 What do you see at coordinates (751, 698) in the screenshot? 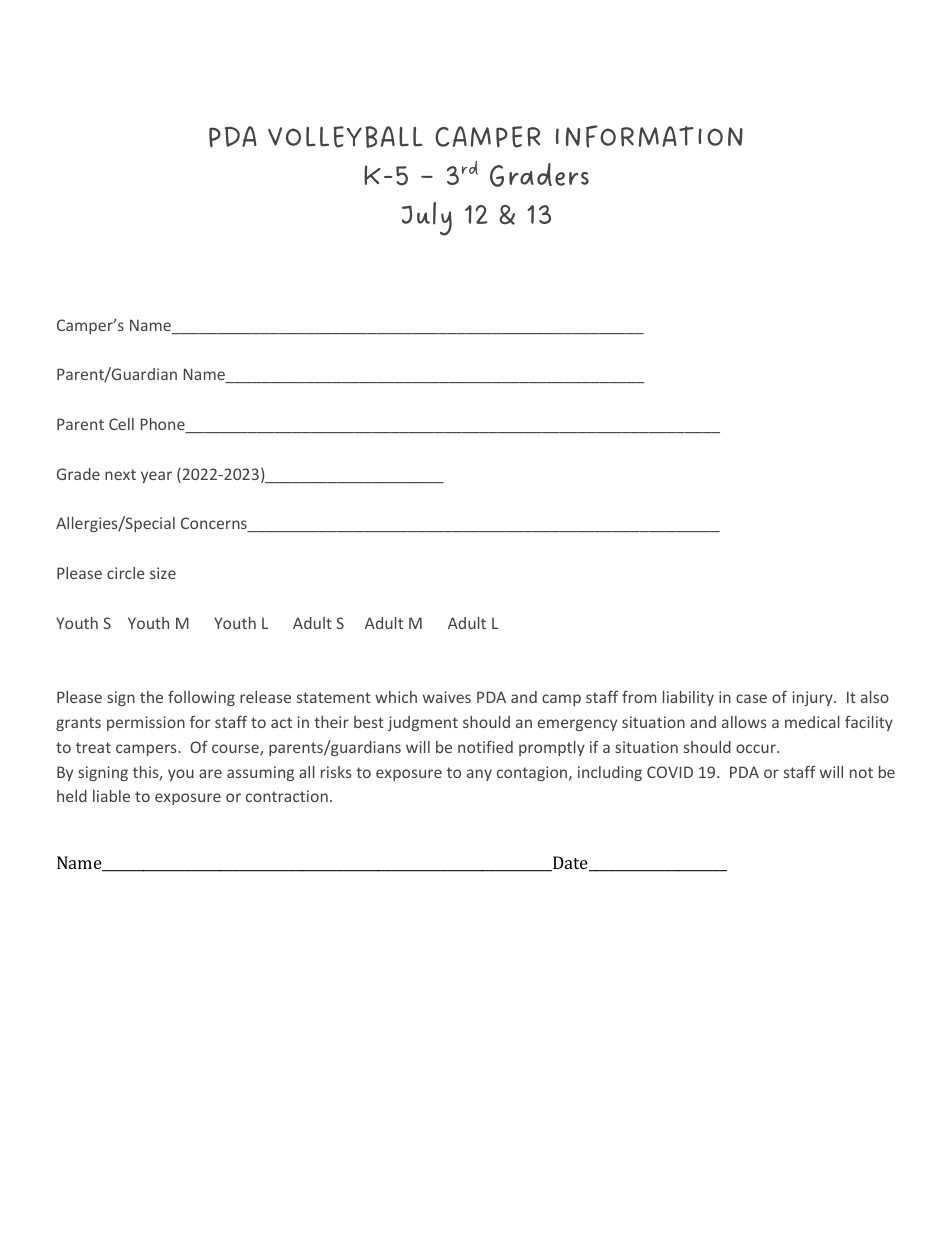
I see `case` at bounding box center [751, 698].
